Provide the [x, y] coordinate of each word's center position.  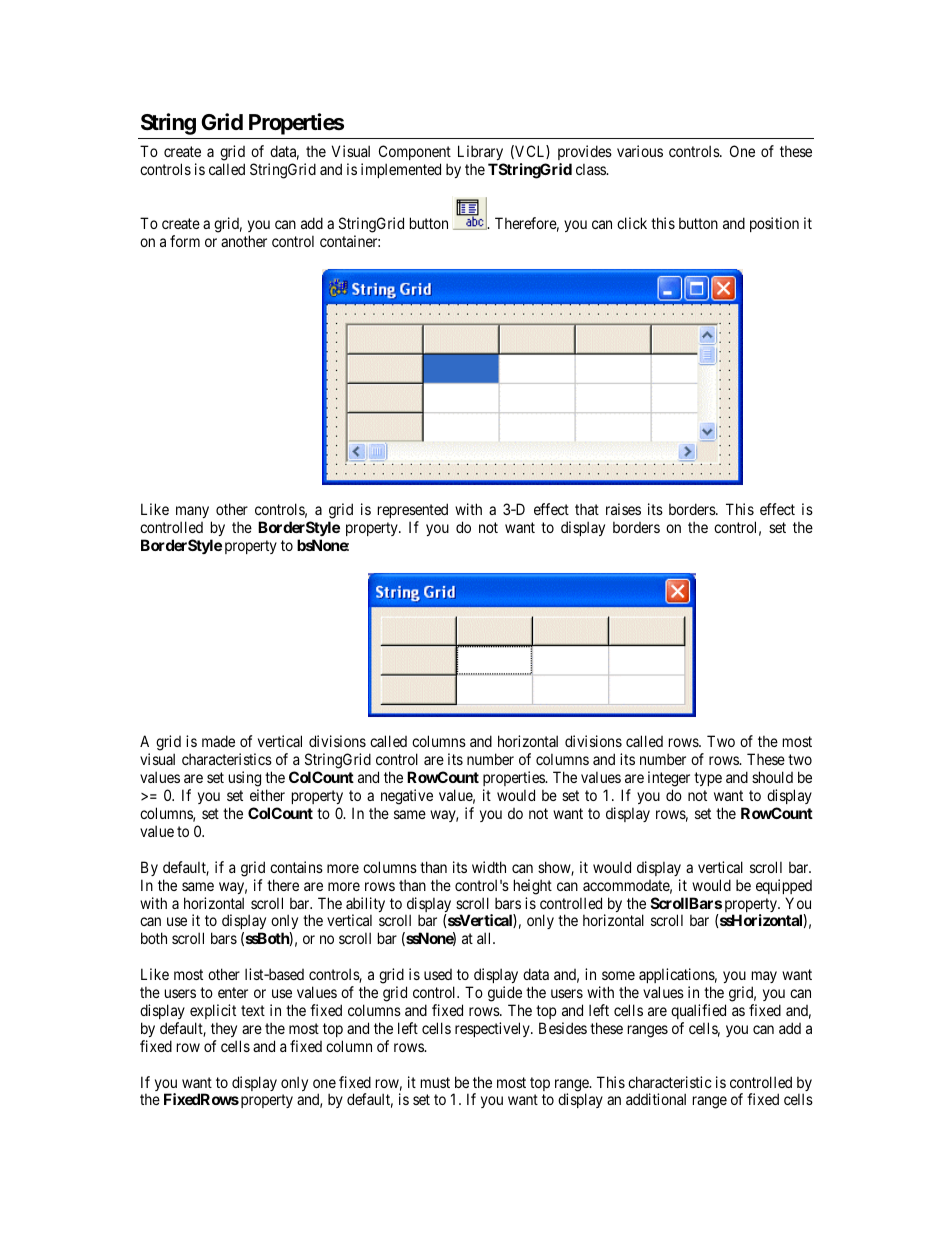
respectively [493, 1029]
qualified [698, 1011]
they [224, 1029]
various [640, 151]
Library [481, 154]
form [185, 241]
